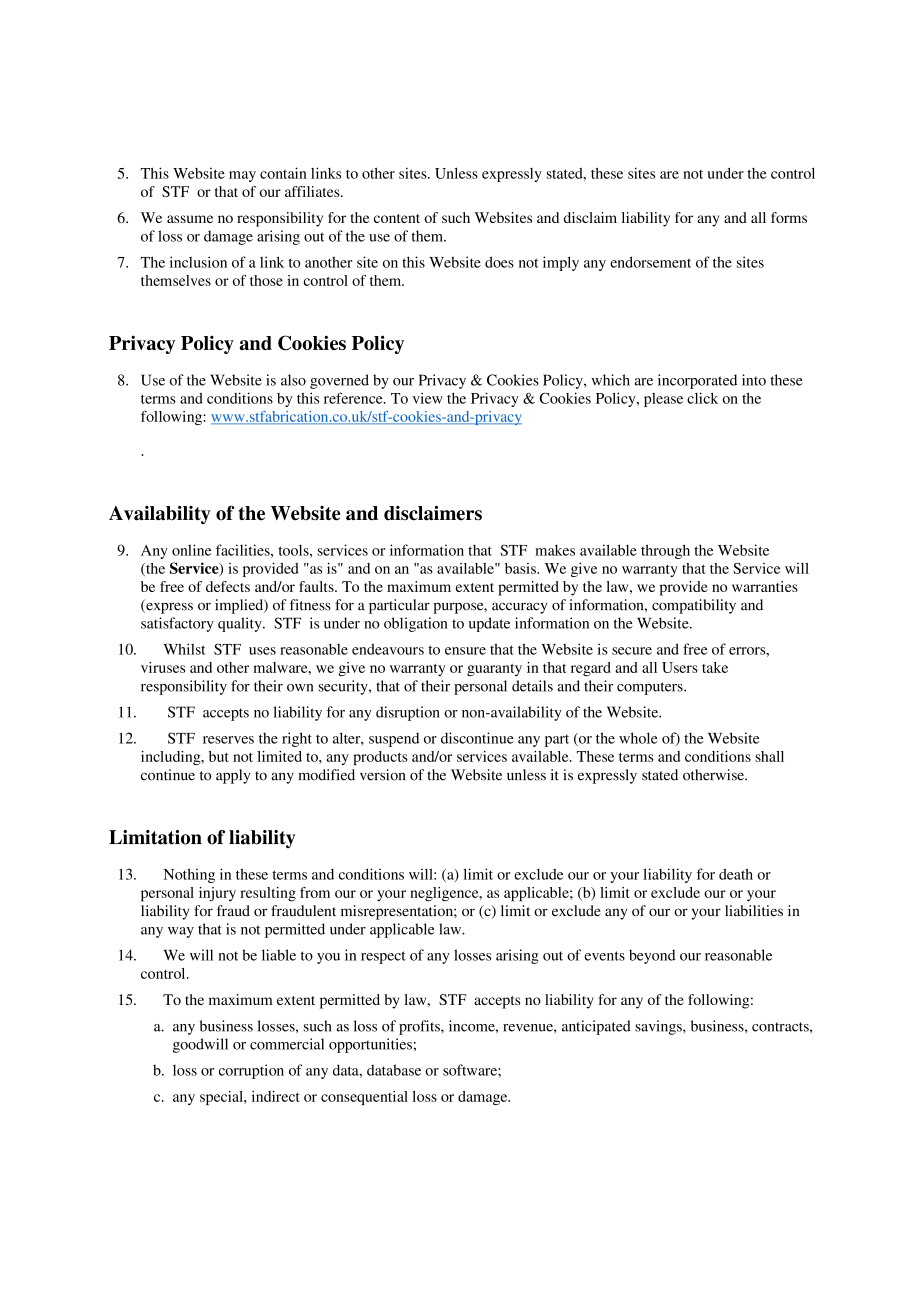 This image has height=1308, width=924. Describe the element at coordinates (489, 624) in the image. I see `update` at that location.
